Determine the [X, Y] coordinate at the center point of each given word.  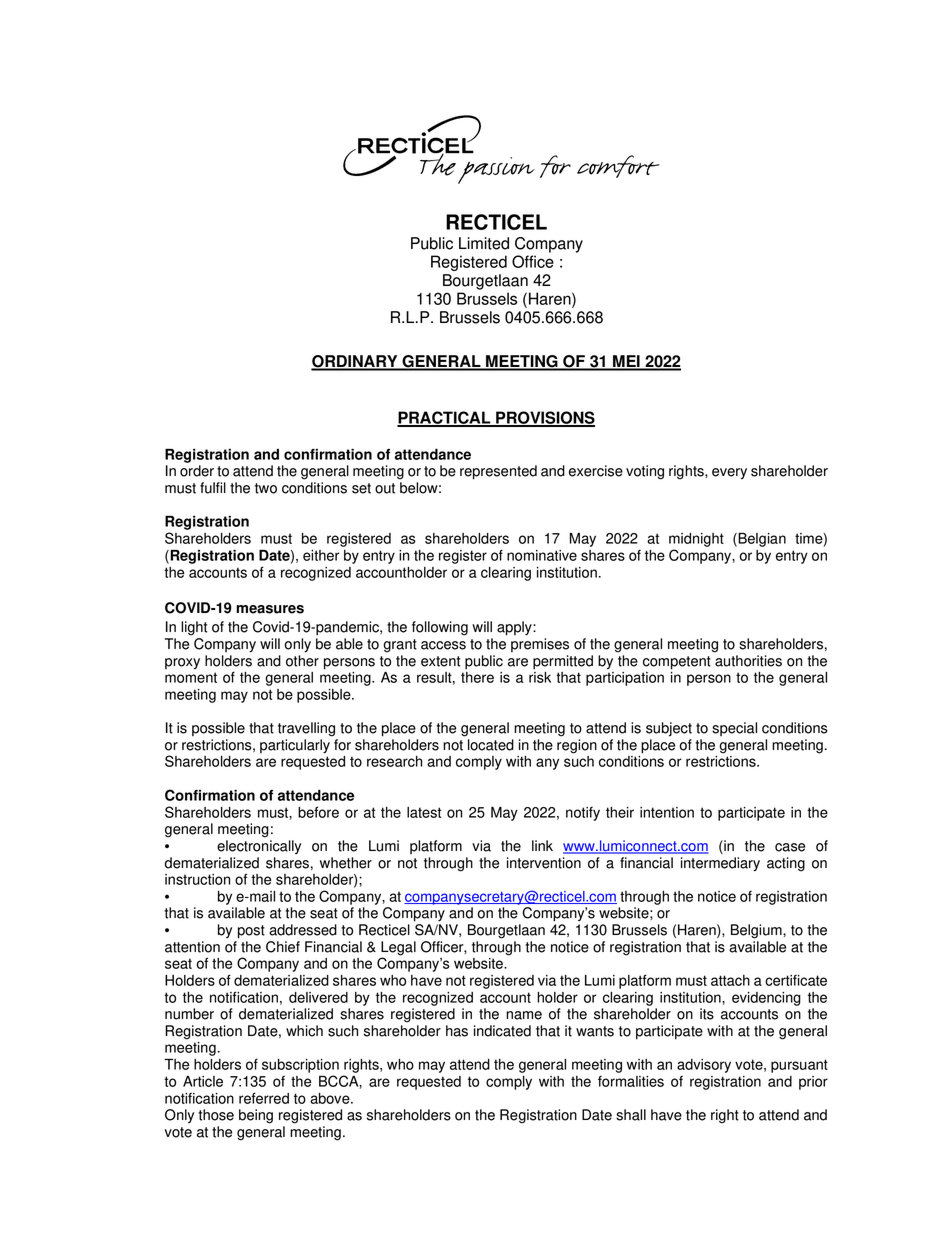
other [302, 661]
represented [498, 472]
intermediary [720, 864]
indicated [502, 1031]
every [729, 473]
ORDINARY [355, 362]
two [266, 488]
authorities [748, 661]
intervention [544, 863]
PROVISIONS [544, 418]
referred [264, 1098]
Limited [484, 243]
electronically [259, 847]
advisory [704, 1066]
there [477, 677]
